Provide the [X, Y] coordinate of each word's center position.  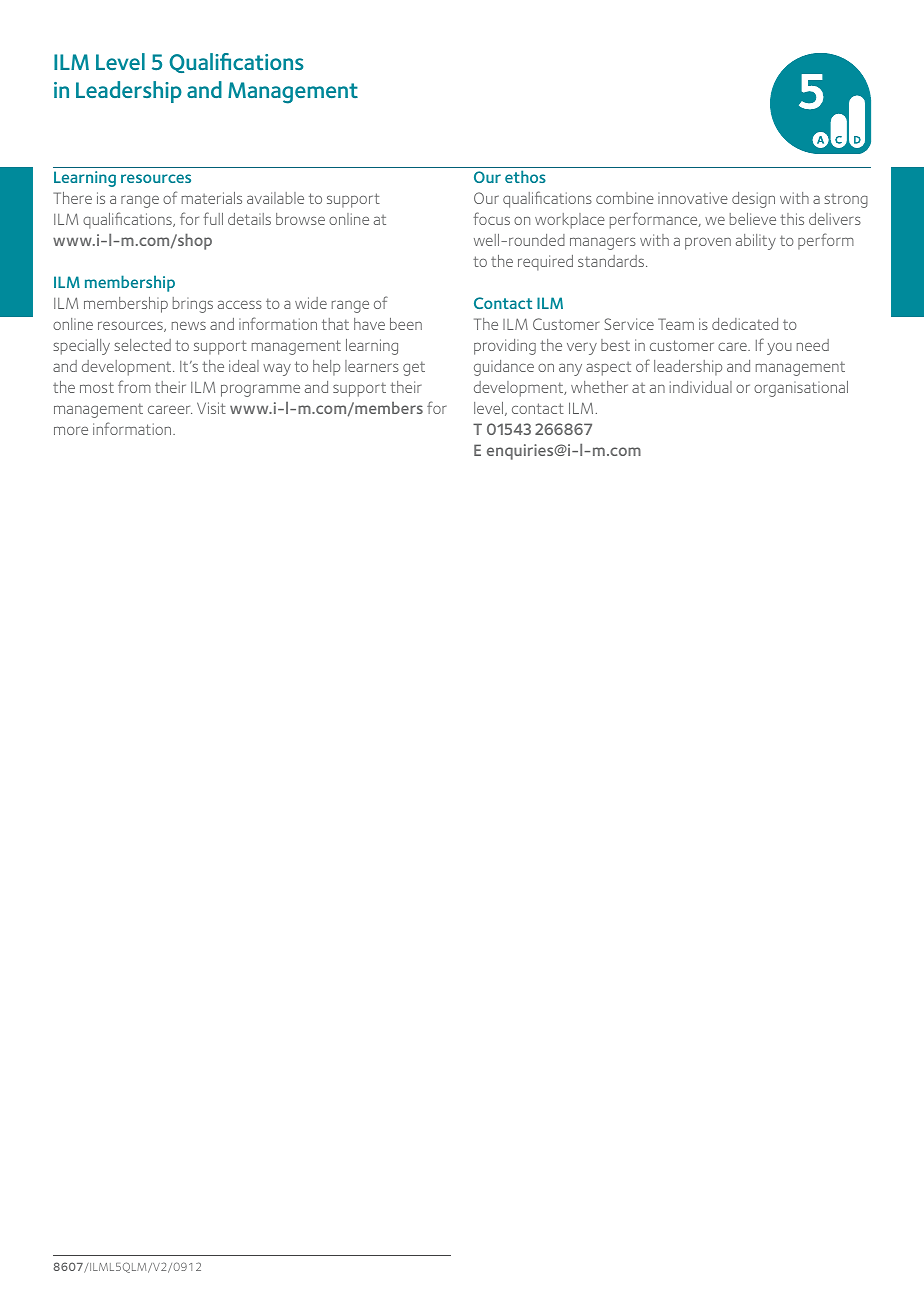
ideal [244, 366]
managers [603, 243]
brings [193, 305]
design [753, 200]
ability [756, 242]
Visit [211, 408]
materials [212, 198]
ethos [525, 176]
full [213, 218]
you [779, 348]
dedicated [745, 324]
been [406, 324]
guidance [504, 368]
